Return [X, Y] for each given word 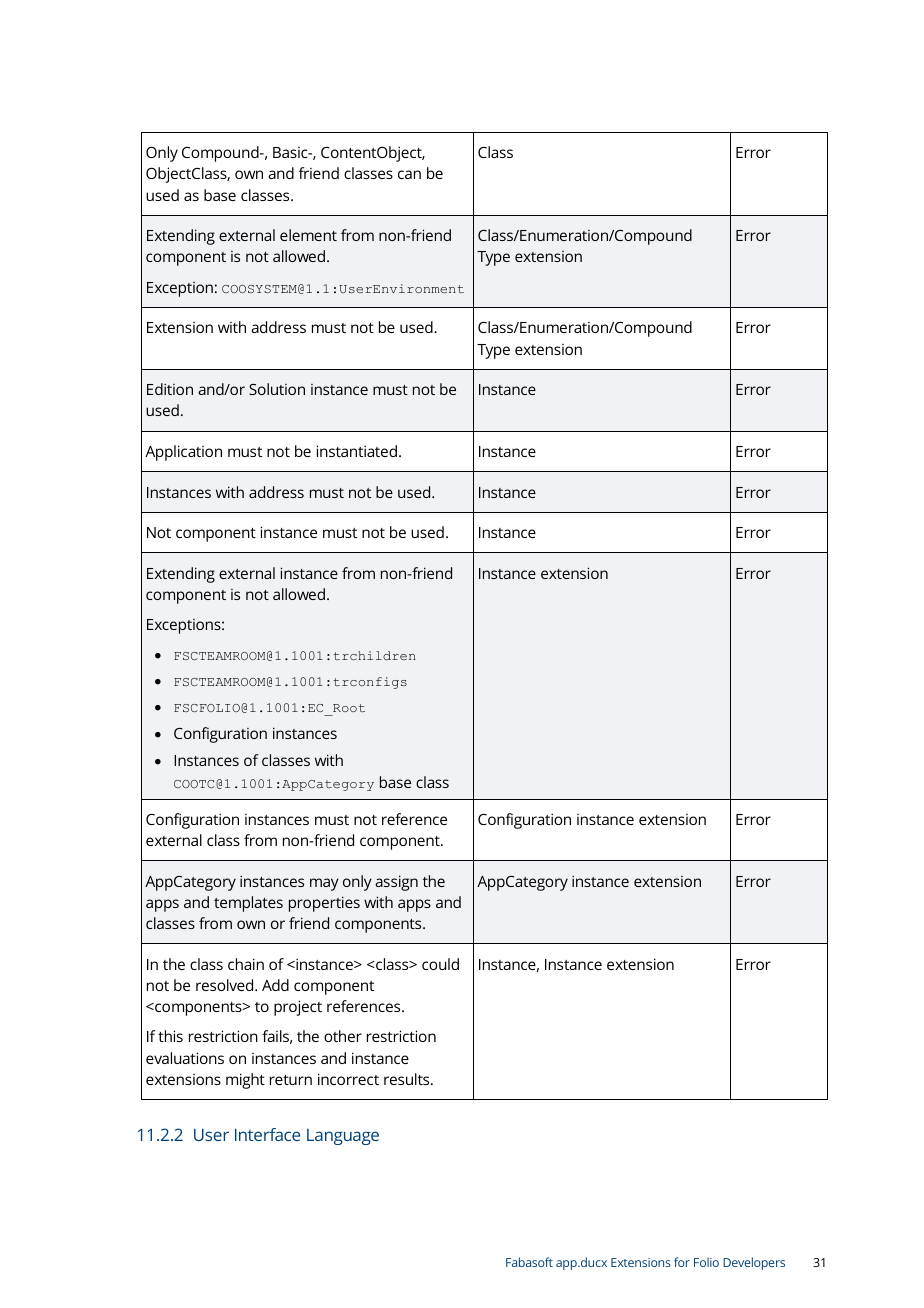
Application [183, 453]
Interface [267, 1134]
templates [248, 904]
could [440, 964]
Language [343, 1137]
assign [396, 883]
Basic [291, 152]
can [409, 174]
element [308, 235]
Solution [277, 389]
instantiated [356, 451]
